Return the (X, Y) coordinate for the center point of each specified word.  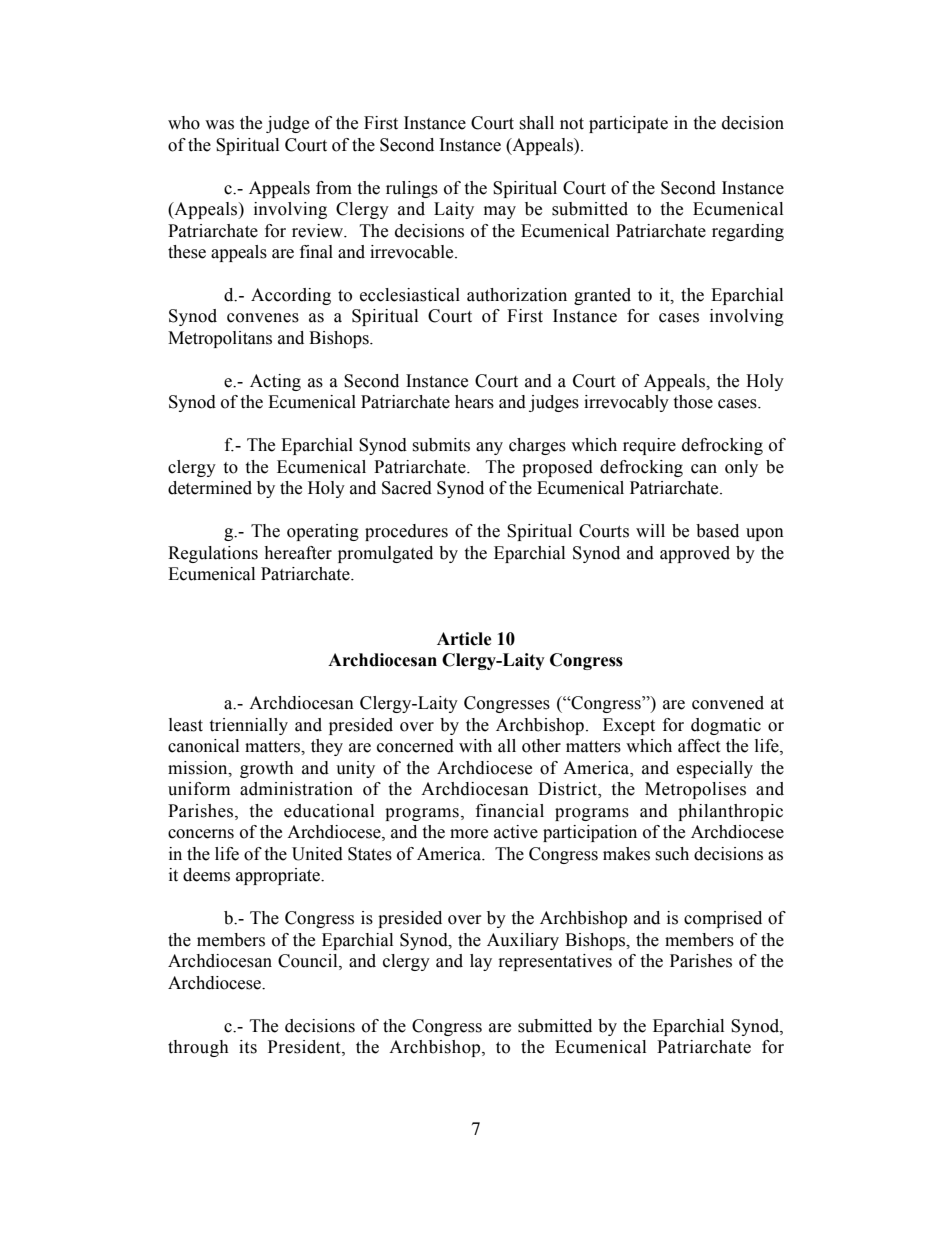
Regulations (213, 554)
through (198, 1048)
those (693, 402)
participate (628, 124)
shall (536, 123)
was (219, 125)
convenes (263, 318)
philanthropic (730, 812)
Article (464, 639)
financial (510, 811)
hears (474, 402)
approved (695, 554)
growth (267, 769)
